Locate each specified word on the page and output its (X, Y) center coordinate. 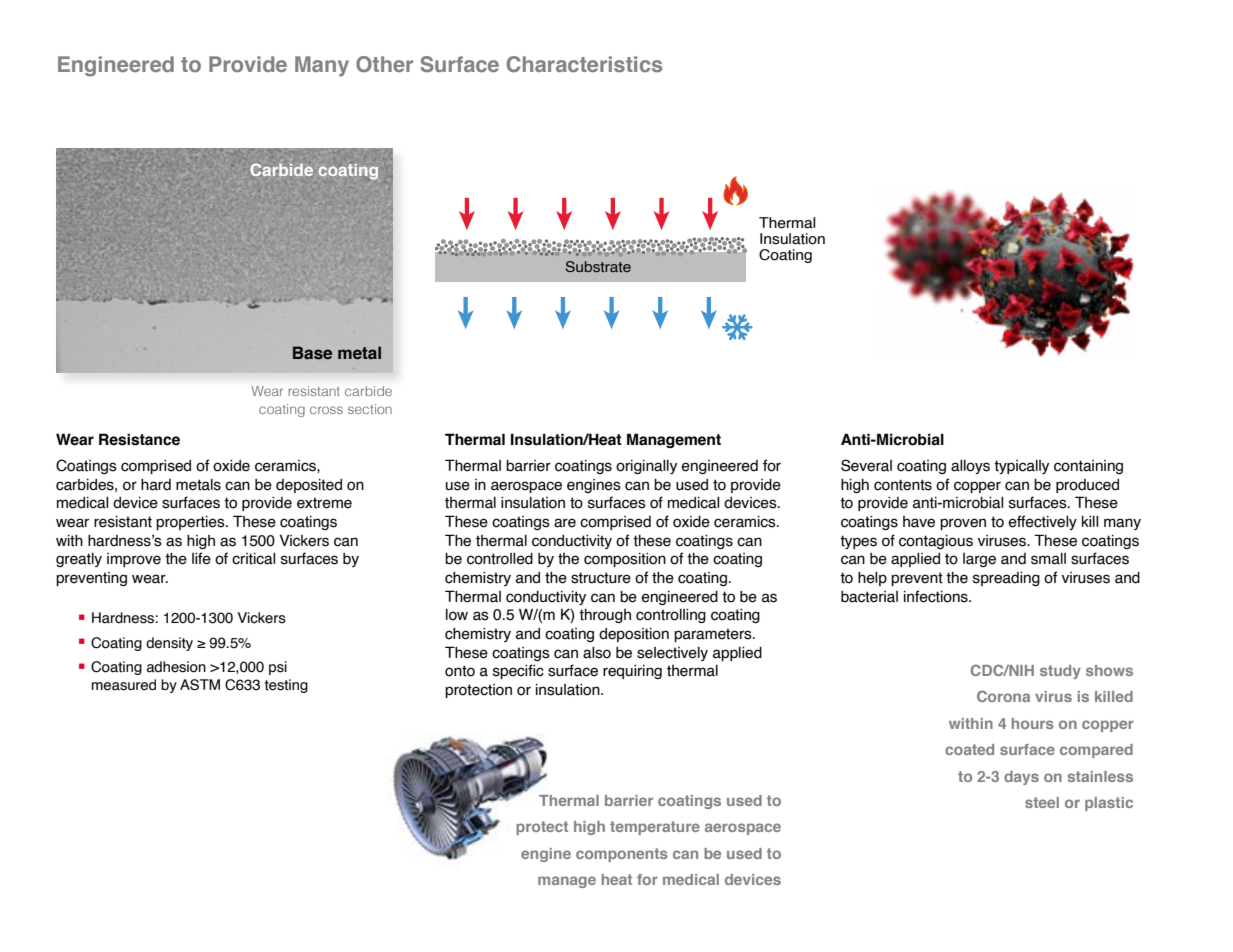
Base (312, 353)
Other (384, 64)
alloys (970, 467)
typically (1021, 467)
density (169, 644)
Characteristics (584, 64)
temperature (655, 828)
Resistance (139, 439)
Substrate (598, 266)
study (1060, 672)
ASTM (200, 684)
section (370, 409)
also (597, 653)
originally (646, 467)
